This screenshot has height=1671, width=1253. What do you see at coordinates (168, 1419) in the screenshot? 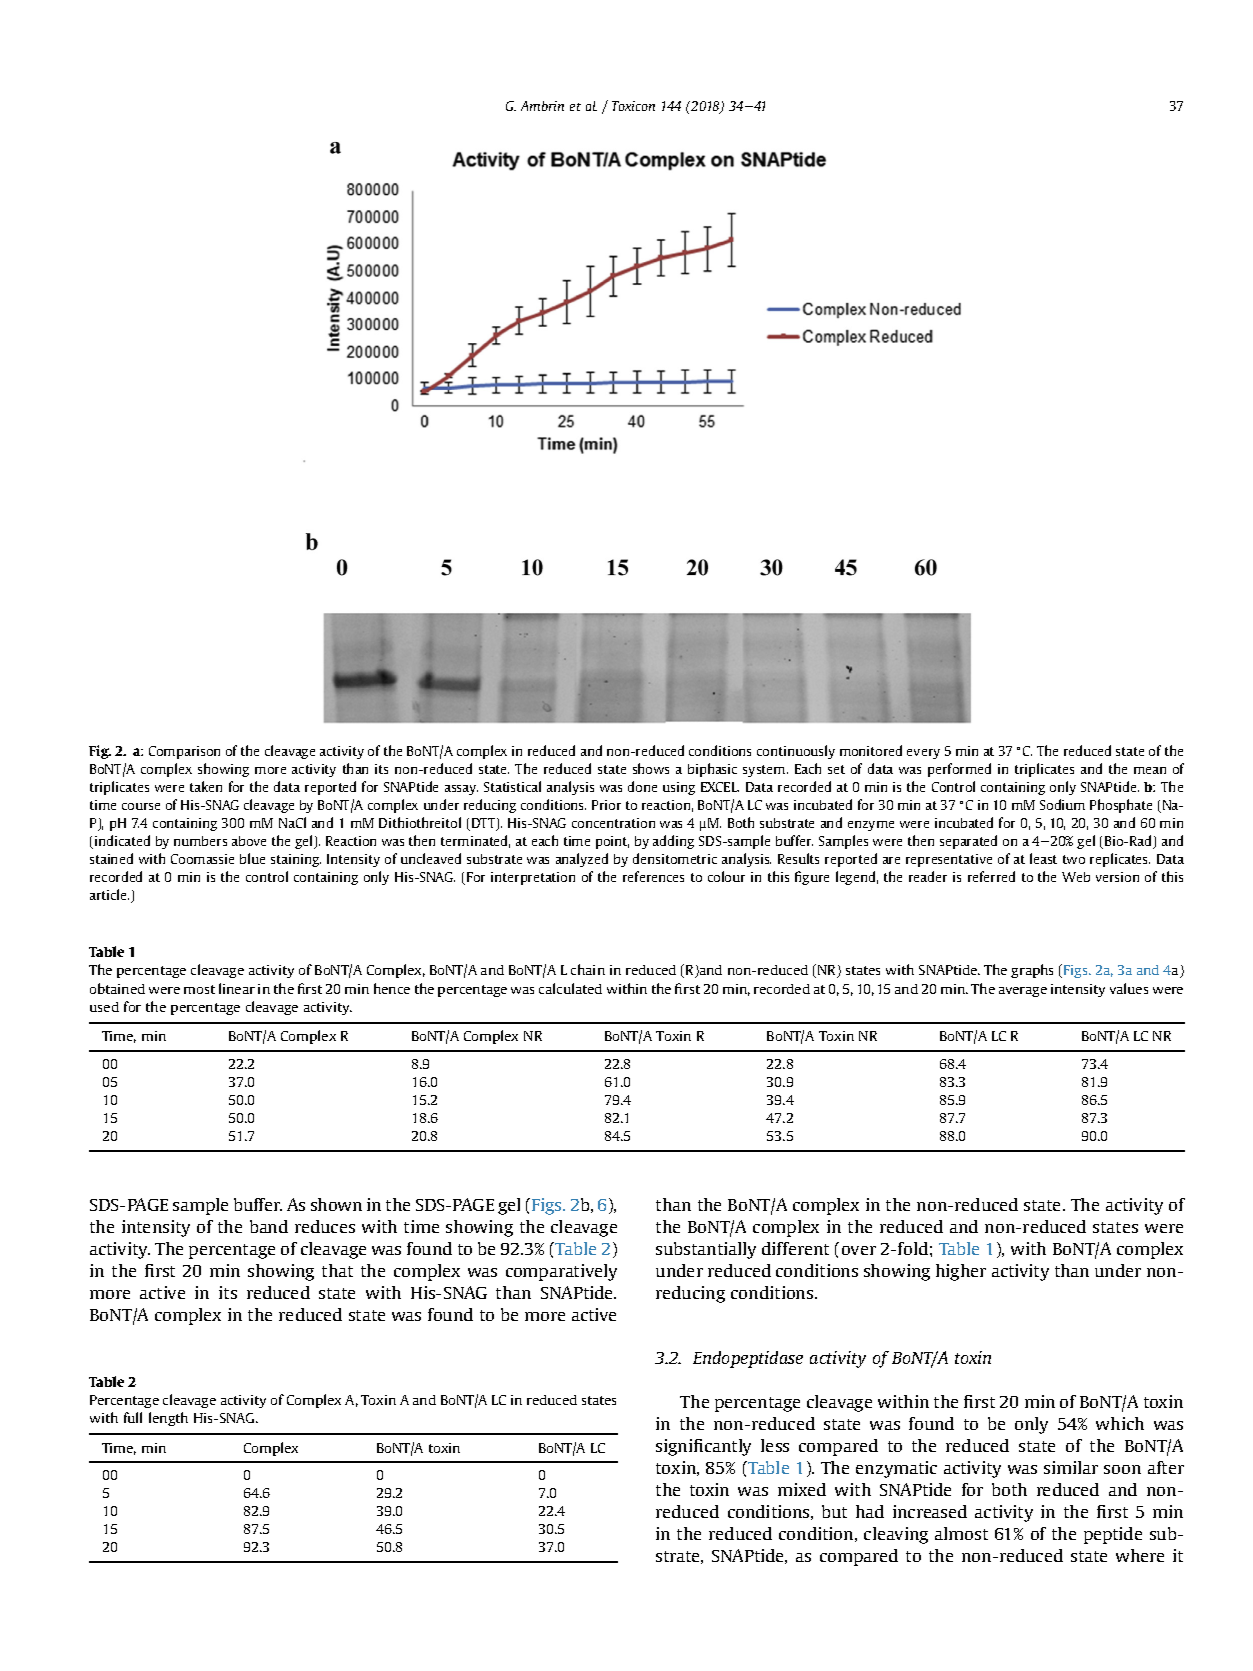
I see `length` at bounding box center [168, 1419].
